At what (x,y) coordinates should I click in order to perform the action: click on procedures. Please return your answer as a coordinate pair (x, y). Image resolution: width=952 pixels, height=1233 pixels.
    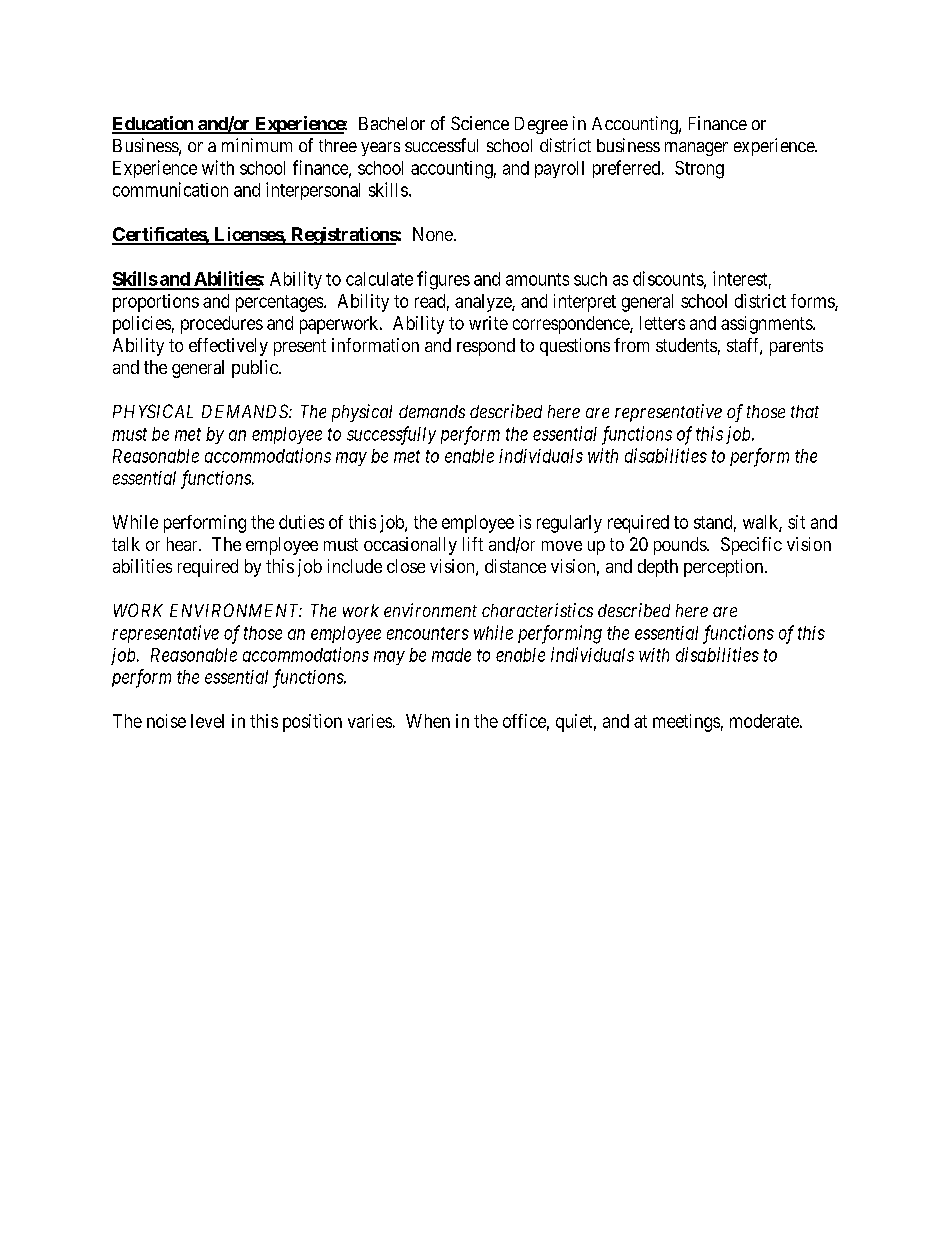
    Looking at the image, I should click on (222, 325).
